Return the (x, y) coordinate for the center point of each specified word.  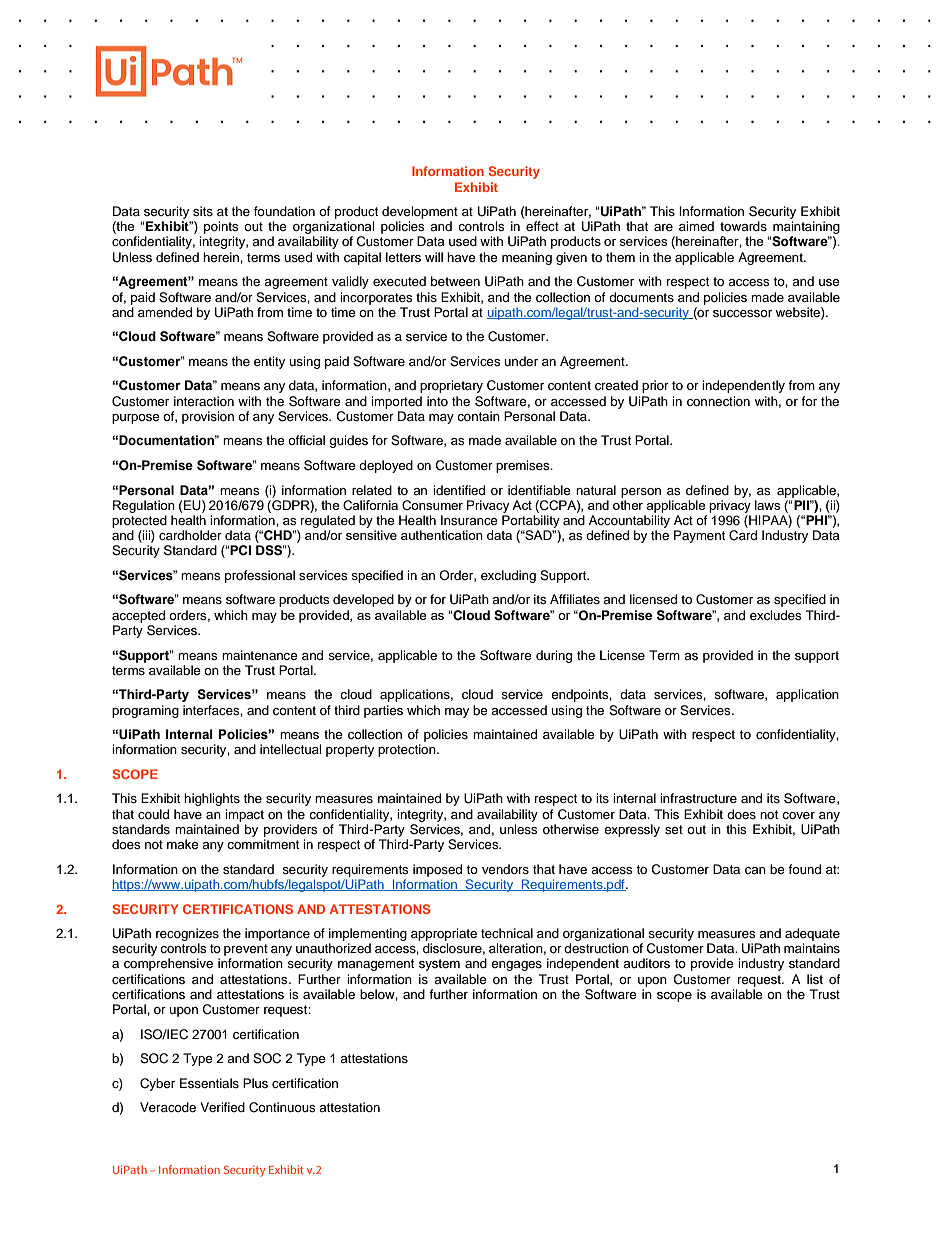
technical (507, 933)
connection (718, 401)
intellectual (290, 749)
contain (478, 416)
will (434, 257)
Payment (699, 536)
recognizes (187, 934)
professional (260, 576)
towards (743, 226)
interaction (204, 401)
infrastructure (698, 798)
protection (408, 750)
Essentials (209, 1083)
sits (203, 211)
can (755, 870)
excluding (508, 576)
